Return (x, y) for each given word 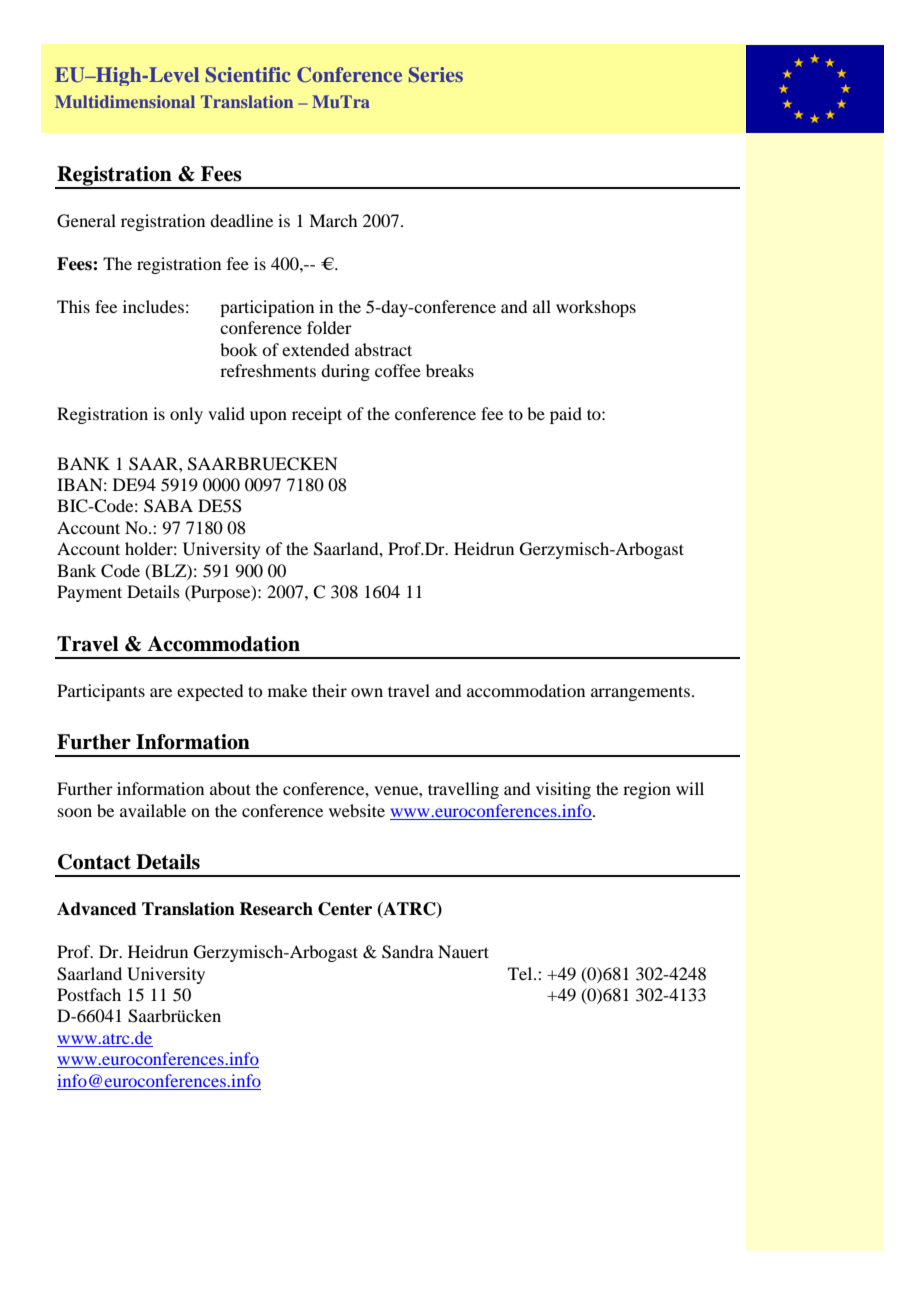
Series (436, 75)
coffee (398, 370)
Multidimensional (125, 101)
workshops (596, 308)
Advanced (97, 909)
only (186, 415)
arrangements (640, 693)
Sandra (408, 952)
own (367, 692)
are (161, 692)
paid (566, 415)
